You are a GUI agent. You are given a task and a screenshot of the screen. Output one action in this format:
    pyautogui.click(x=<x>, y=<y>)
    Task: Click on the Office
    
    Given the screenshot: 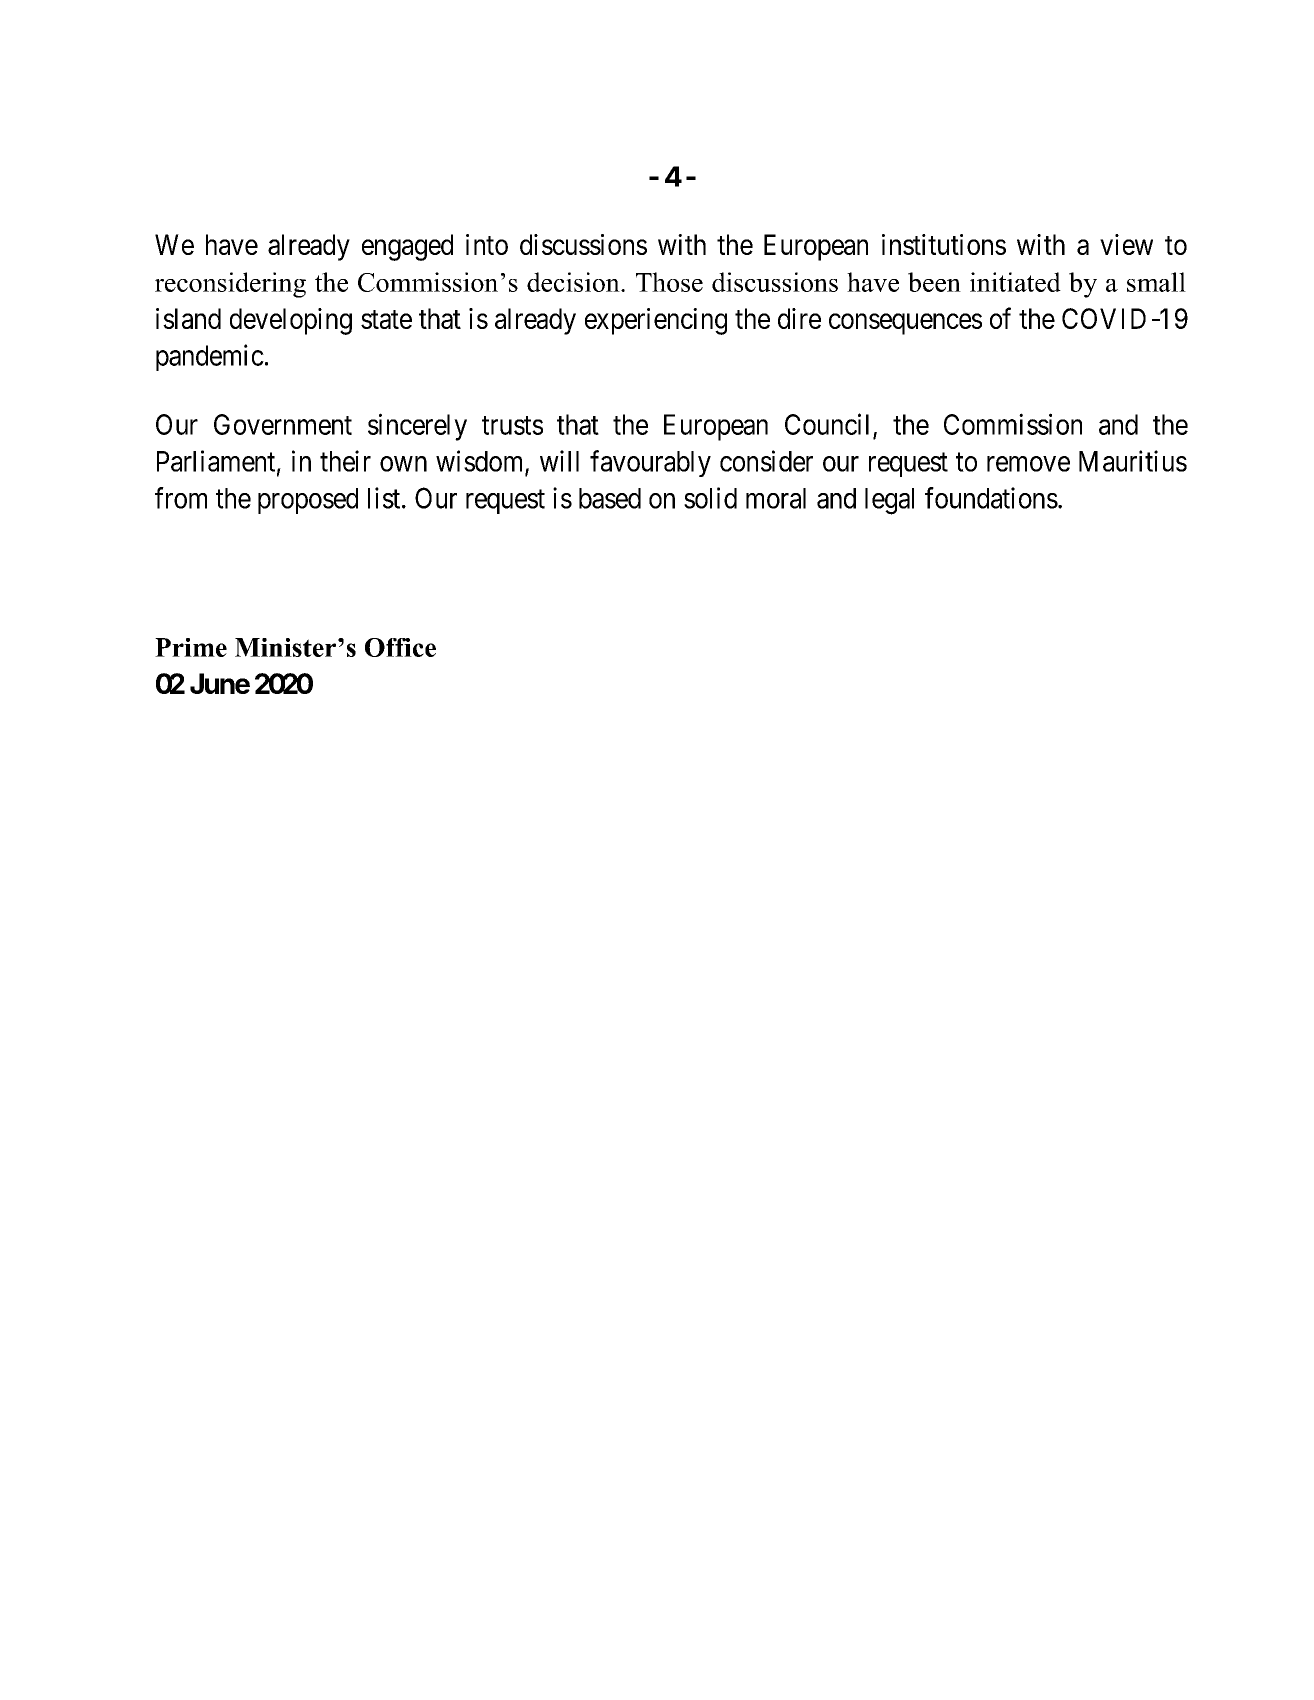 What is the action you would take?
    pyautogui.click(x=400, y=647)
